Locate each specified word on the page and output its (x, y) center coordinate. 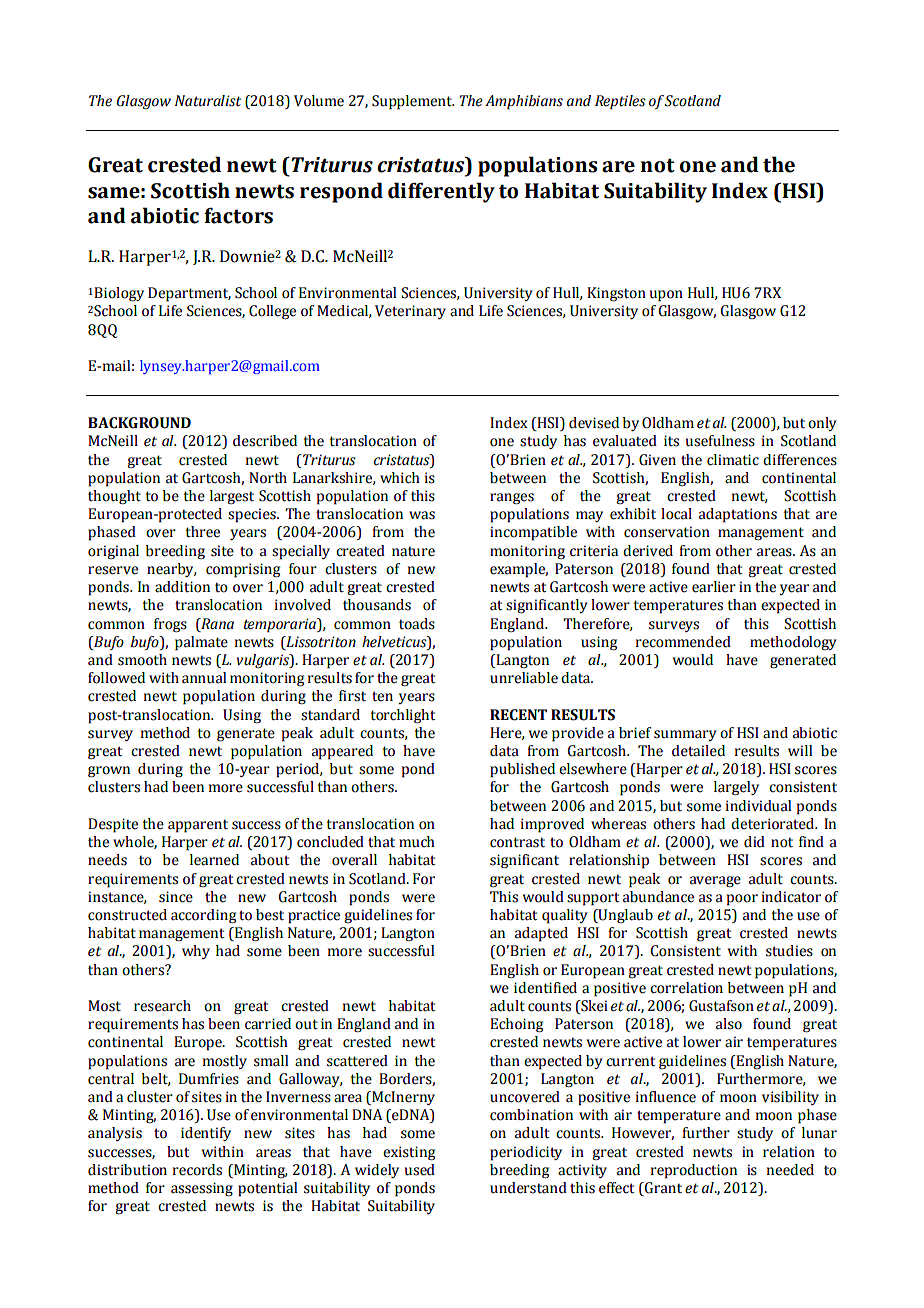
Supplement (413, 102)
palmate (201, 643)
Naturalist (208, 101)
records (197, 1170)
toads (417, 624)
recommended (683, 642)
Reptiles (620, 102)
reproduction (694, 1171)
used (420, 1170)
